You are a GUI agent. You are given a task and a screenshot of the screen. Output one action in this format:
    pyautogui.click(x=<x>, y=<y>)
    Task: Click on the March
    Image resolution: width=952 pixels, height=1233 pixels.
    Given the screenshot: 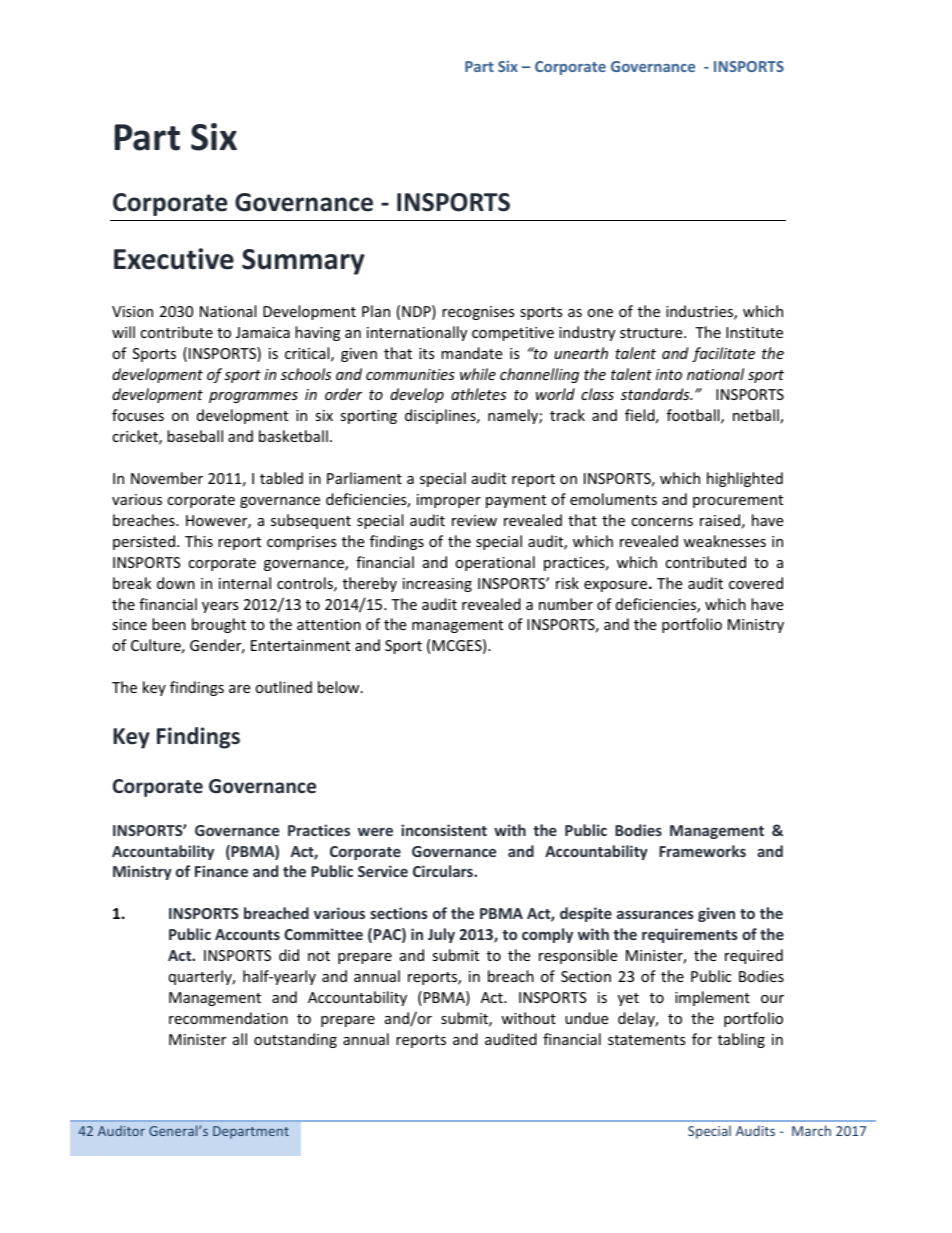 What is the action you would take?
    pyautogui.click(x=811, y=1130)
